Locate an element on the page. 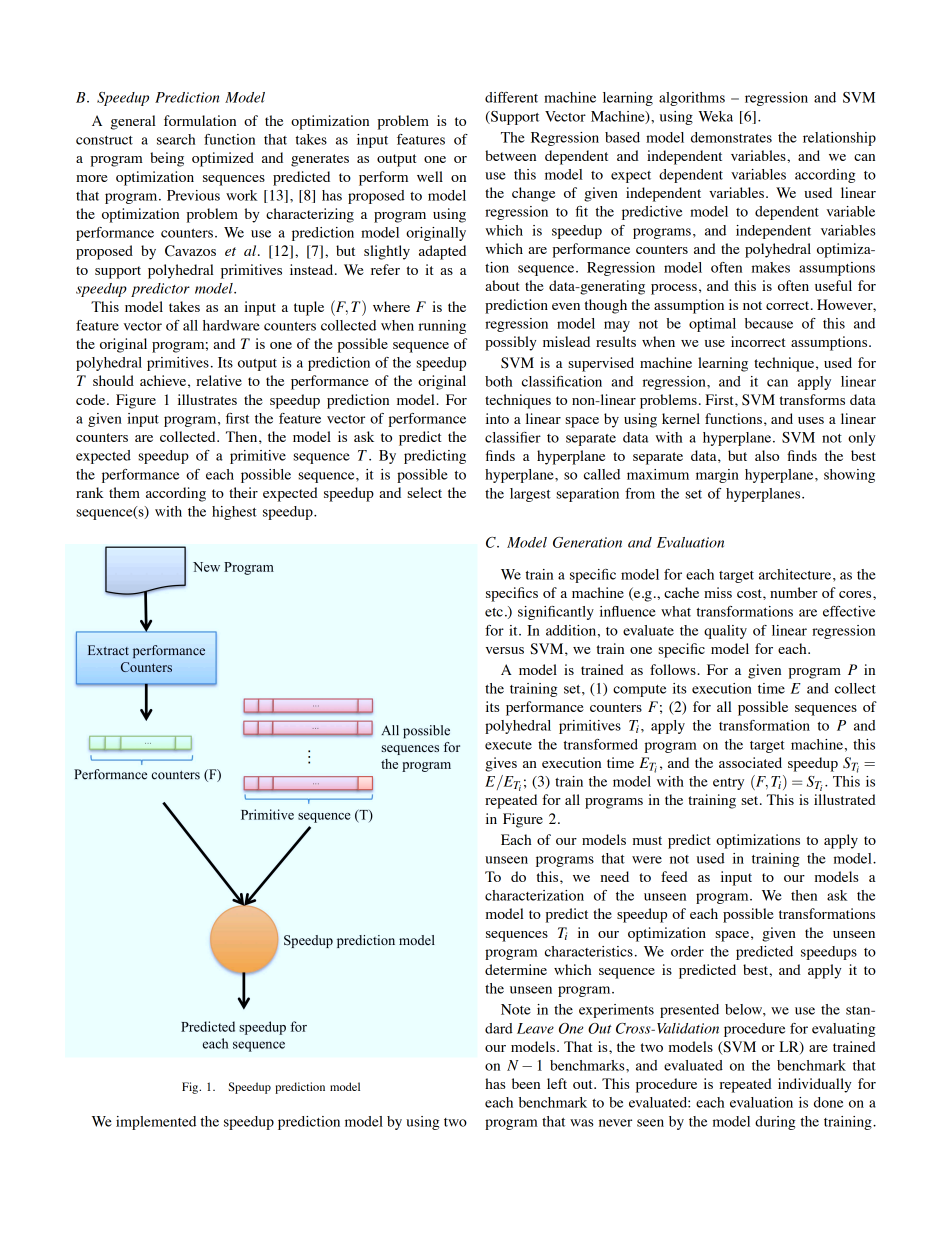 This document has width=952, height=1233. between is located at coordinates (510, 155).
